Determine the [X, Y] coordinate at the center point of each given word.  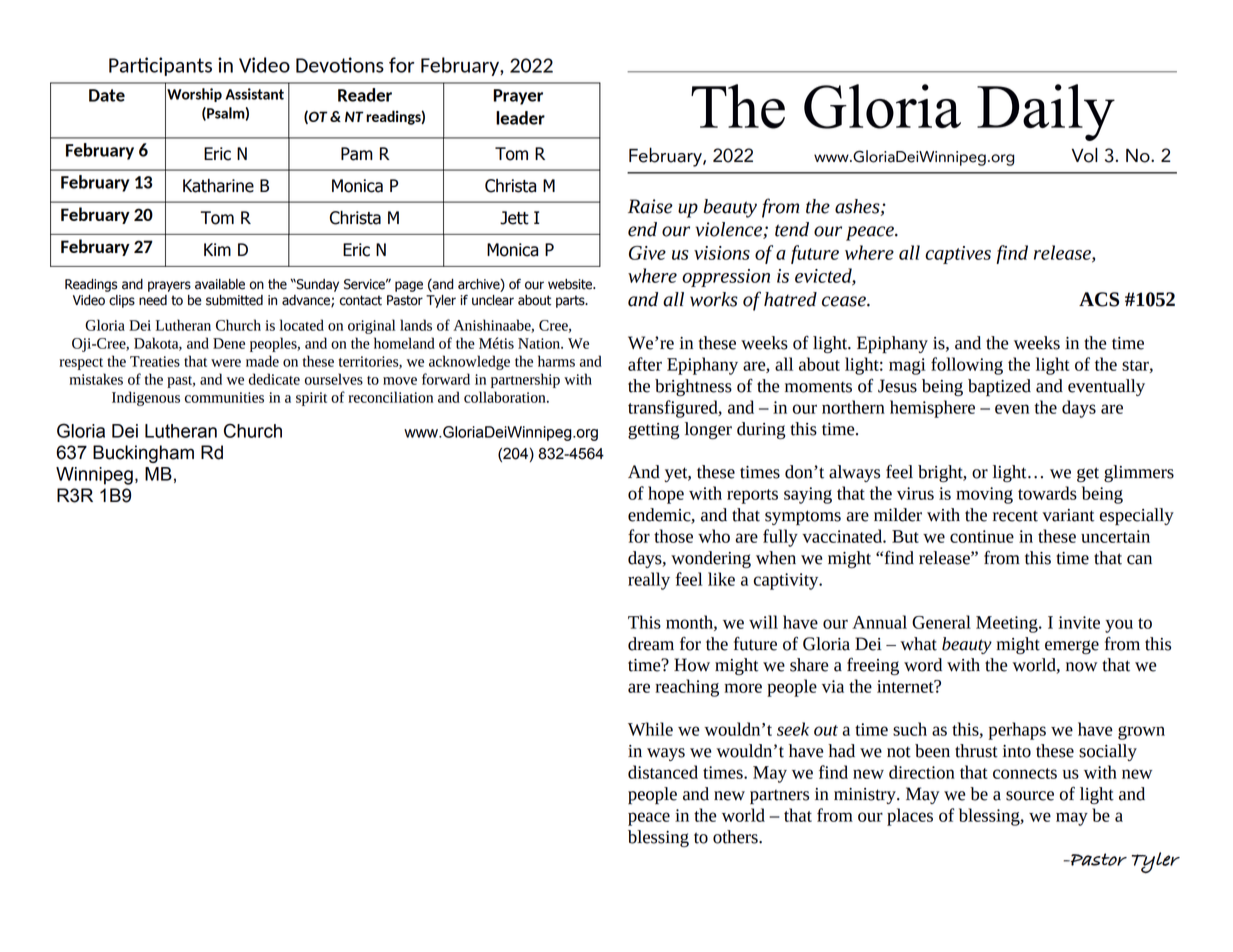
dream [651, 644]
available [220, 284]
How [692, 665]
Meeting [1008, 624]
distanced [663, 772]
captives [958, 255]
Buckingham [143, 454]
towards [1047, 493]
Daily [1046, 112]
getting [653, 431]
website [571, 284]
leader [520, 118]
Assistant [254, 94]
